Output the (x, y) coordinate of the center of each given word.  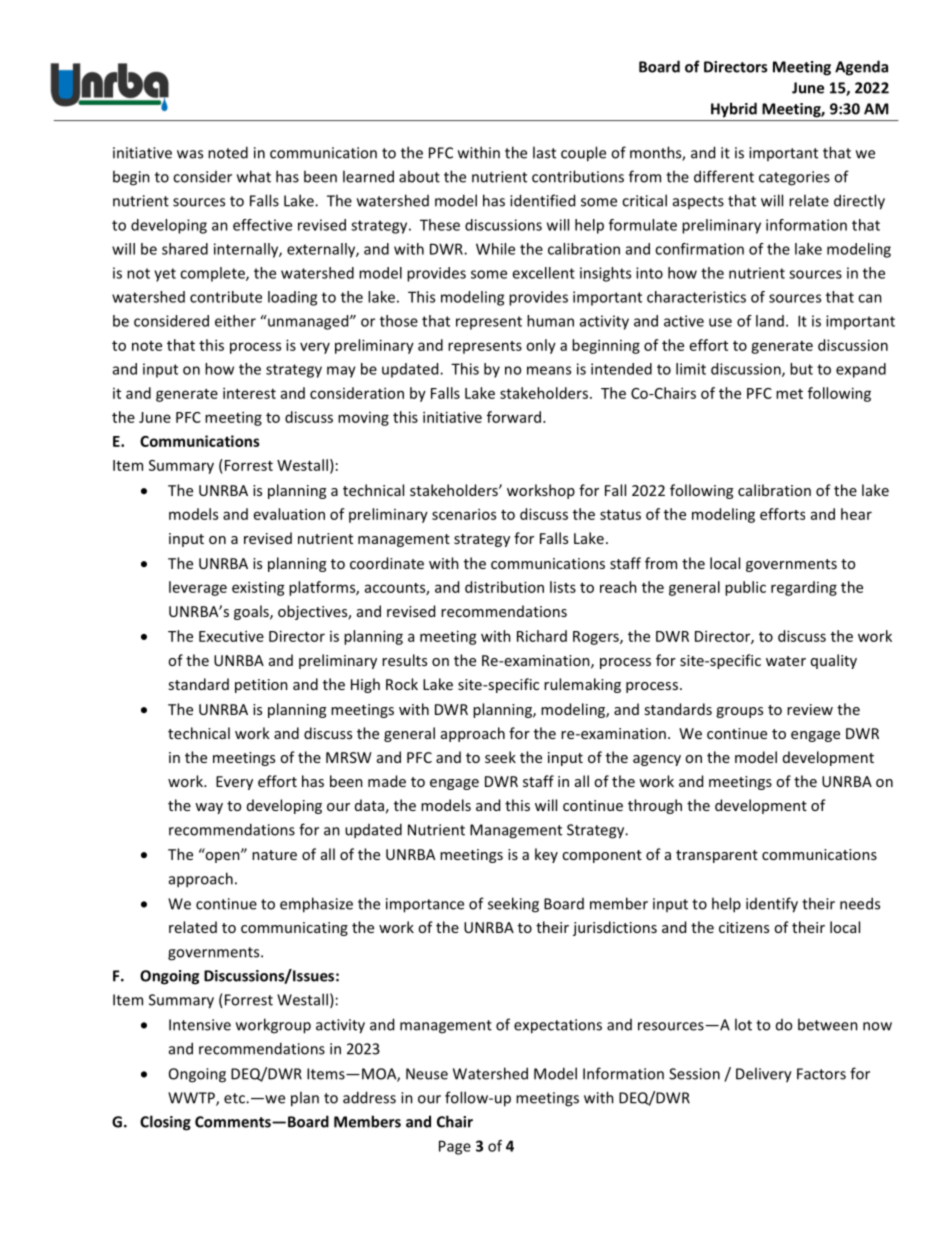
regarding (804, 588)
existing (258, 588)
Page (455, 1147)
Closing (165, 1123)
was (190, 154)
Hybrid (734, 110)
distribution (504, 587)
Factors (821, 1074)
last (544, 152)
